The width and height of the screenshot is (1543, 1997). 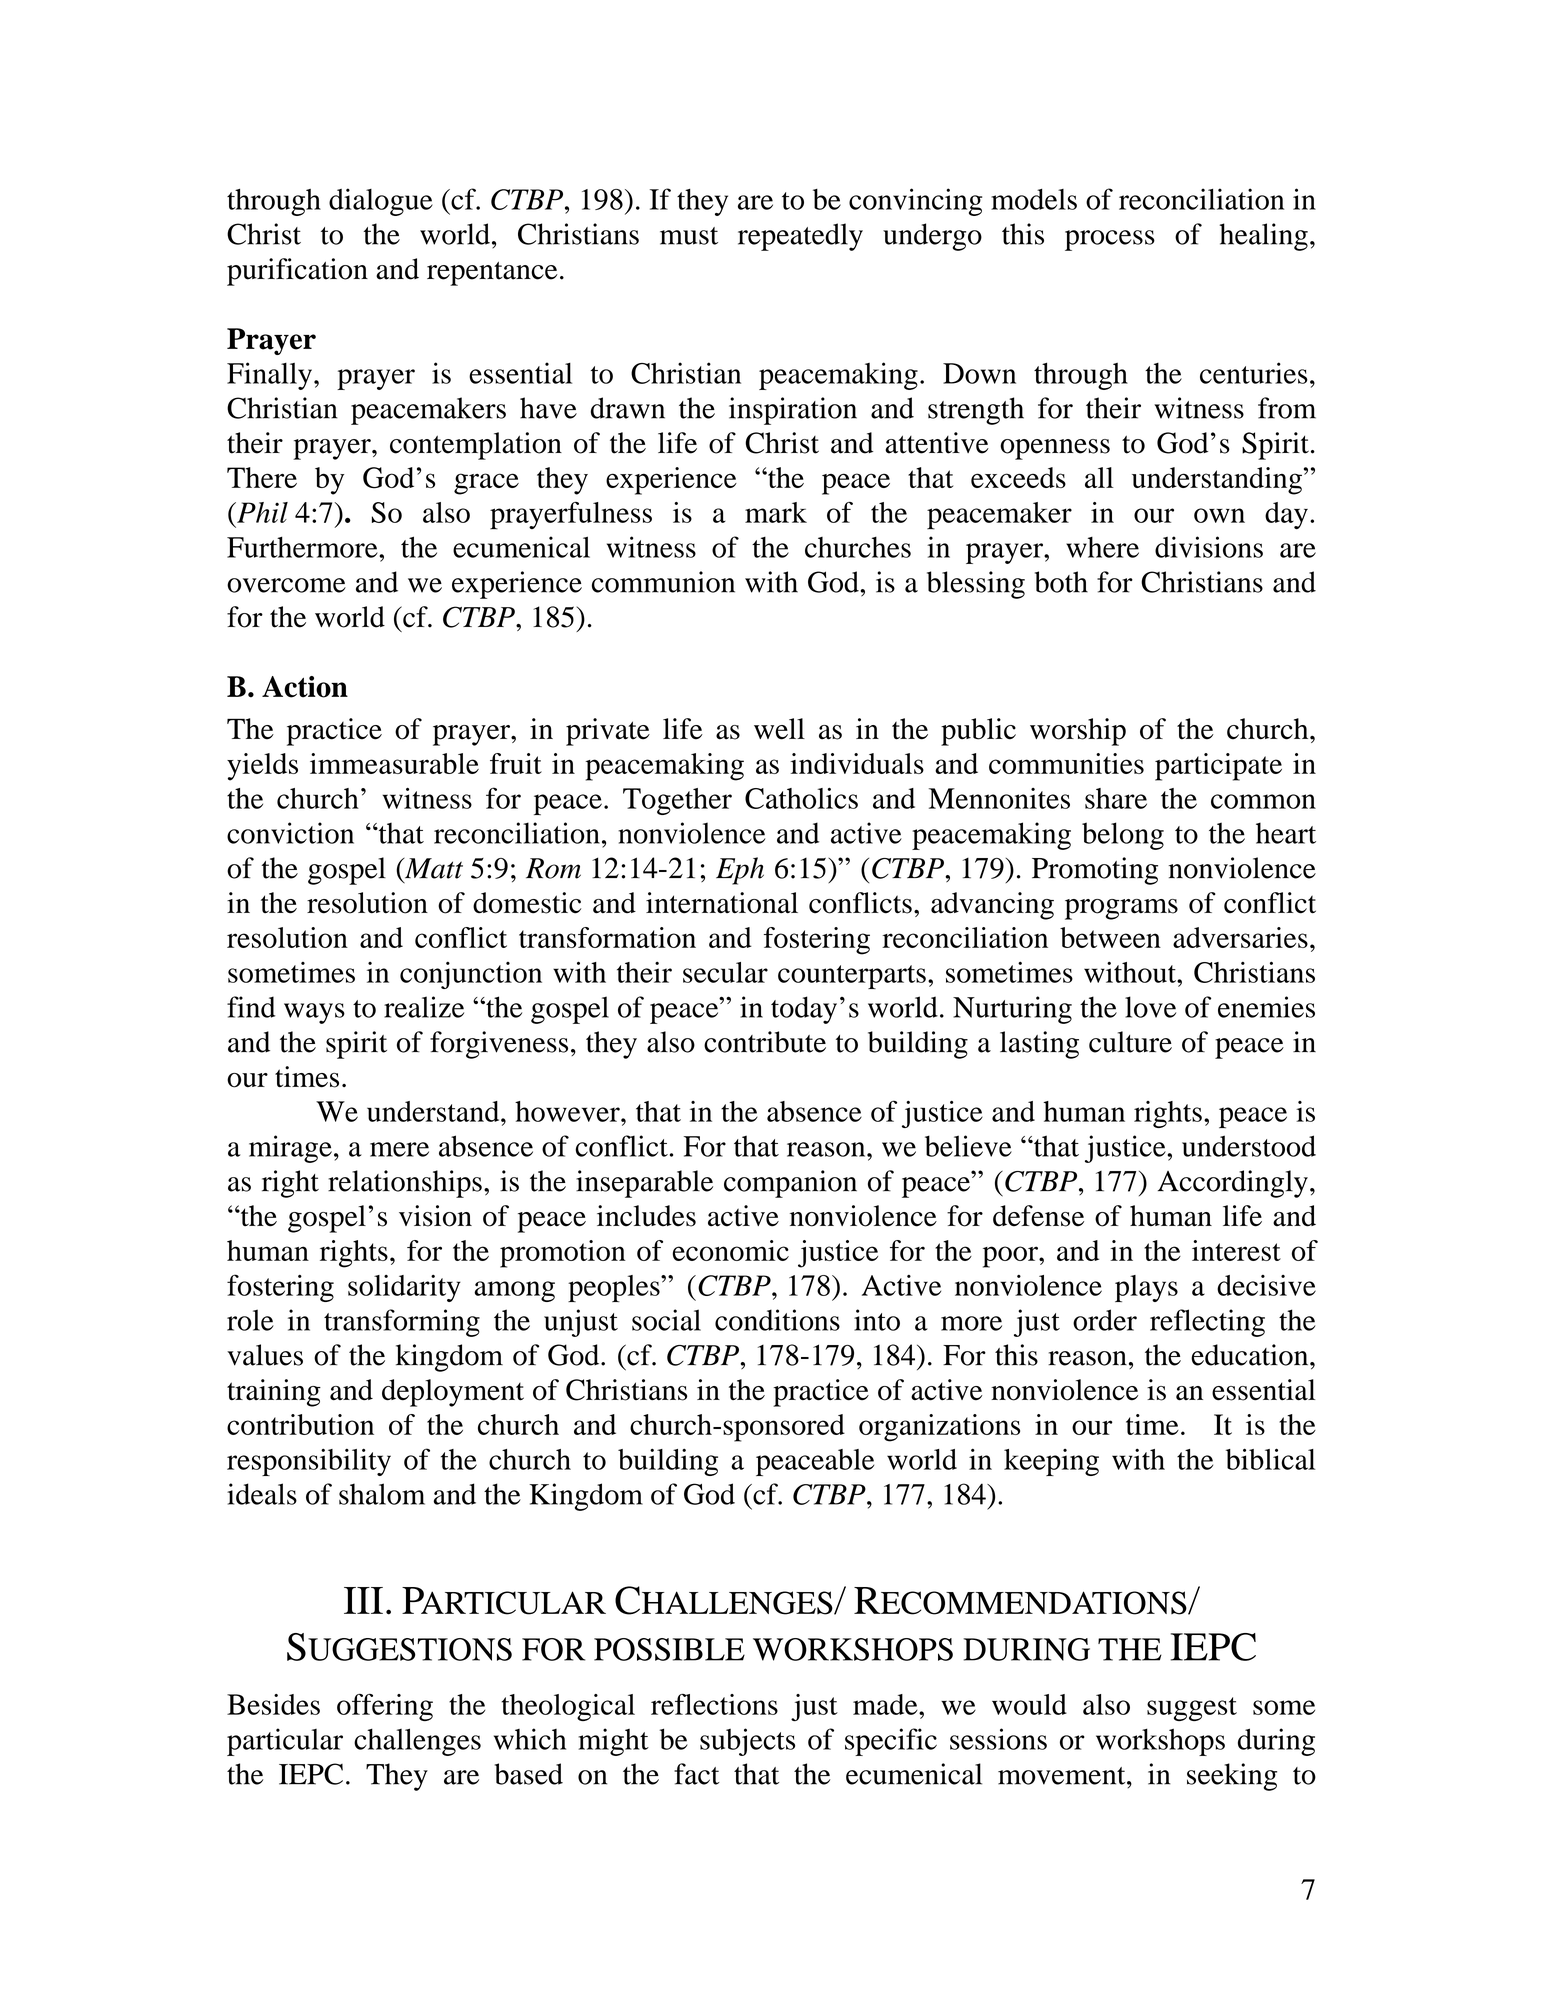 I want to click on participate, so click(x=1218, y=767).
